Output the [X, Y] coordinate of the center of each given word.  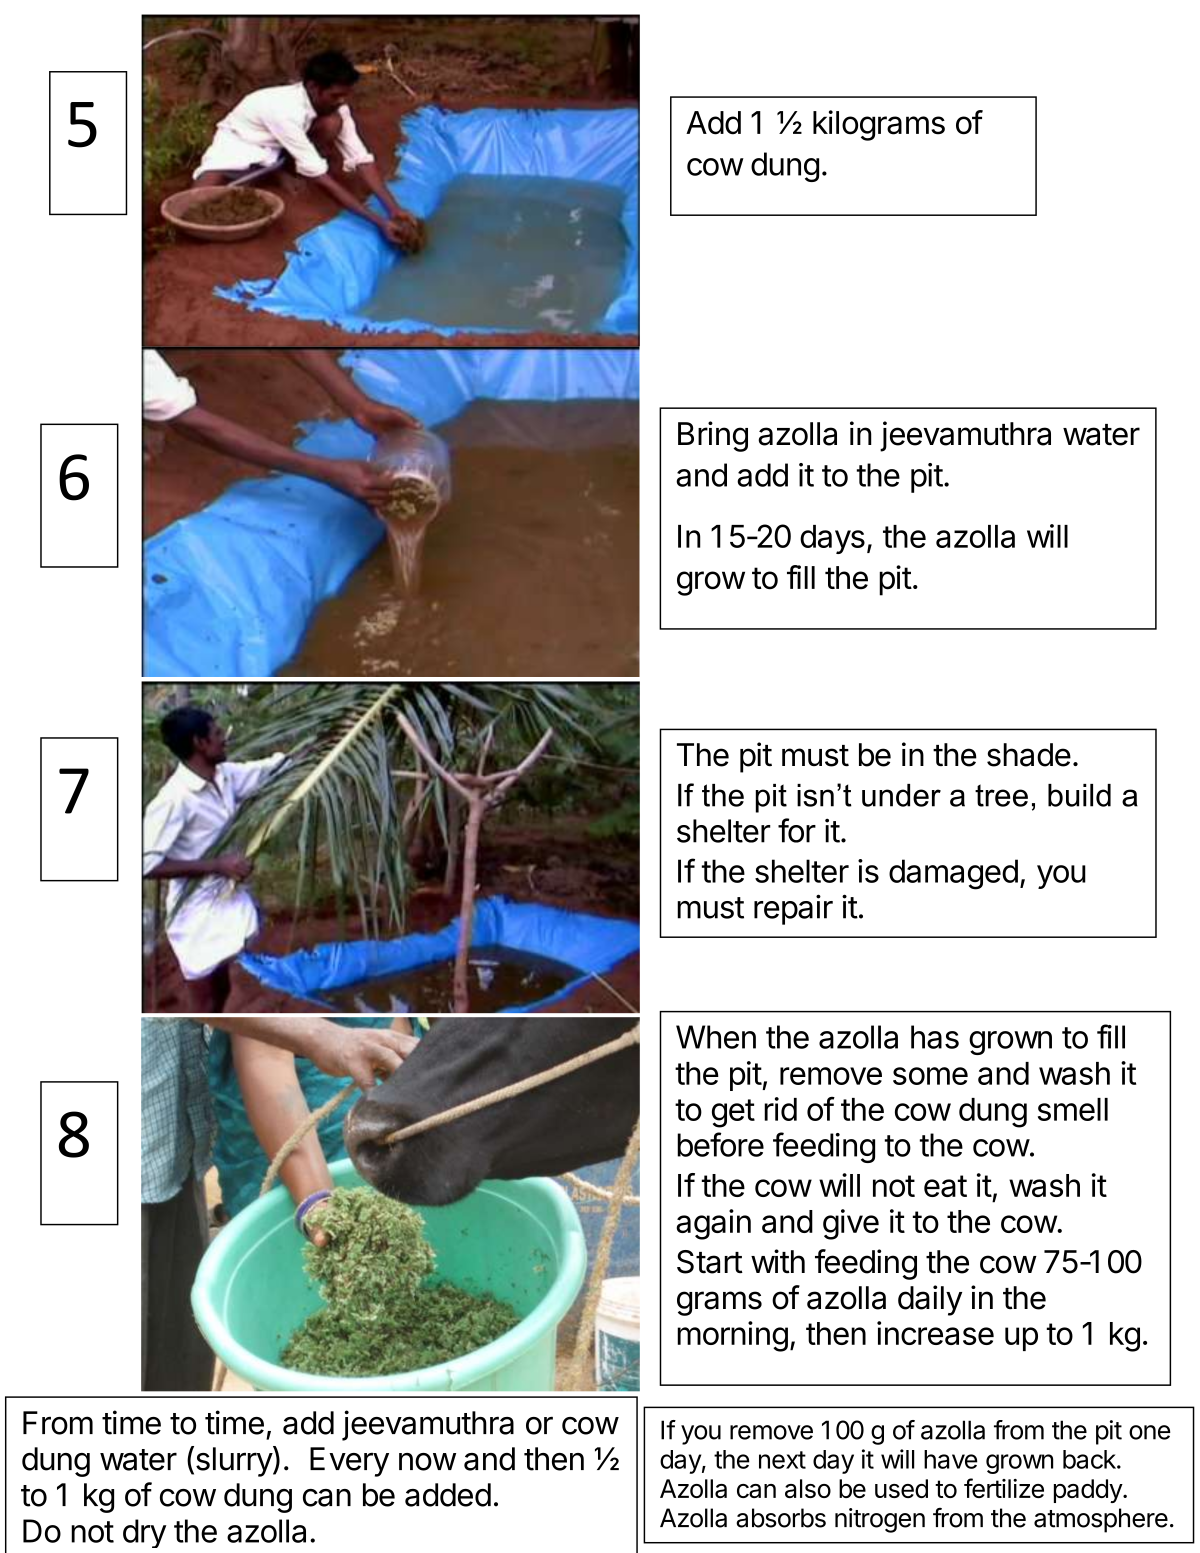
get [733, 1113]
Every [349, 1462]
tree [1001, 795]
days [832, 539]
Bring [713, 436]
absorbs [781, 1518]
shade [1029, 755]
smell [1073, 1109]
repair [793, 909]
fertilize [1004, 1488]
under [901, 795]
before [720, 1144]
